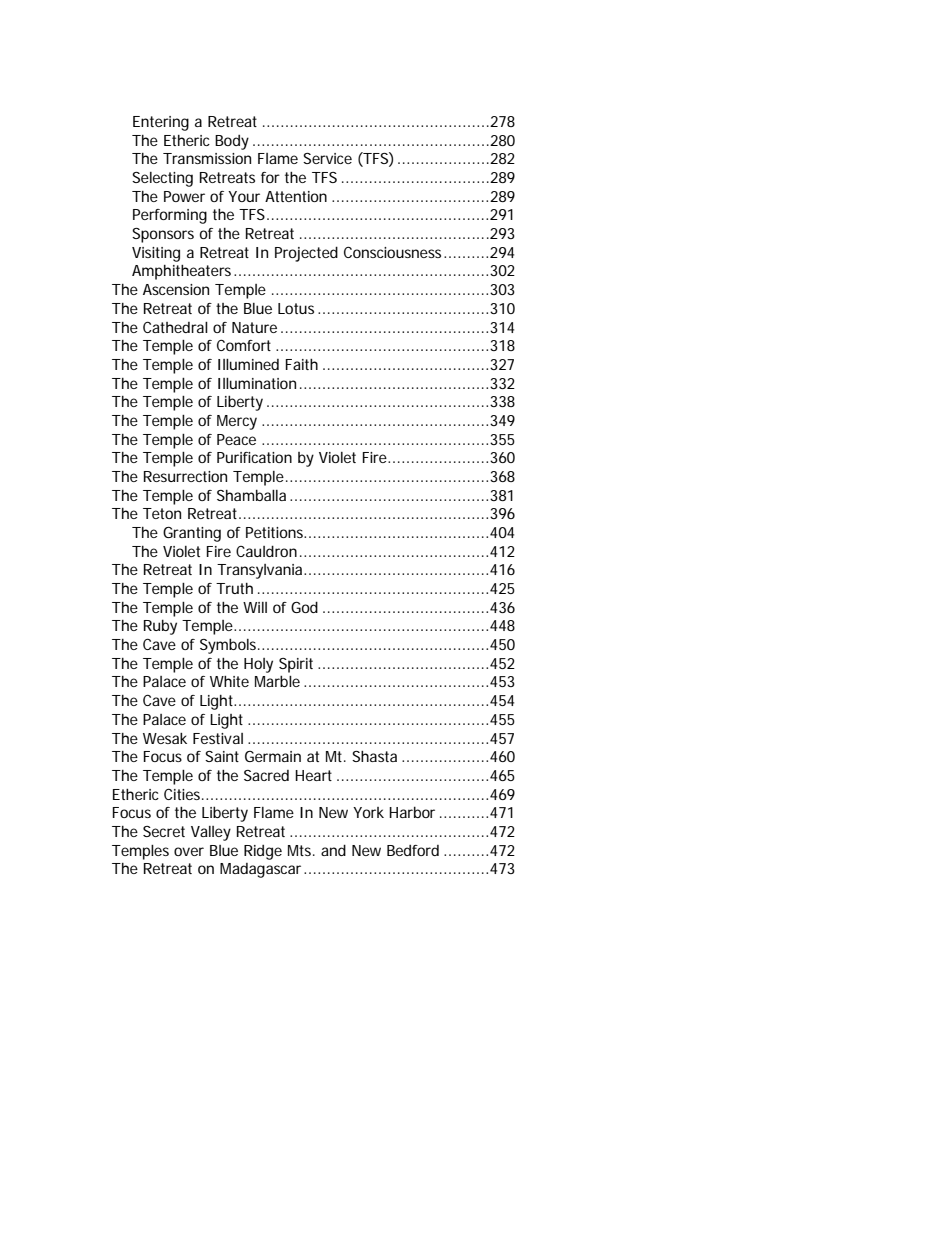  I want to click on God, so click(304, 607).
